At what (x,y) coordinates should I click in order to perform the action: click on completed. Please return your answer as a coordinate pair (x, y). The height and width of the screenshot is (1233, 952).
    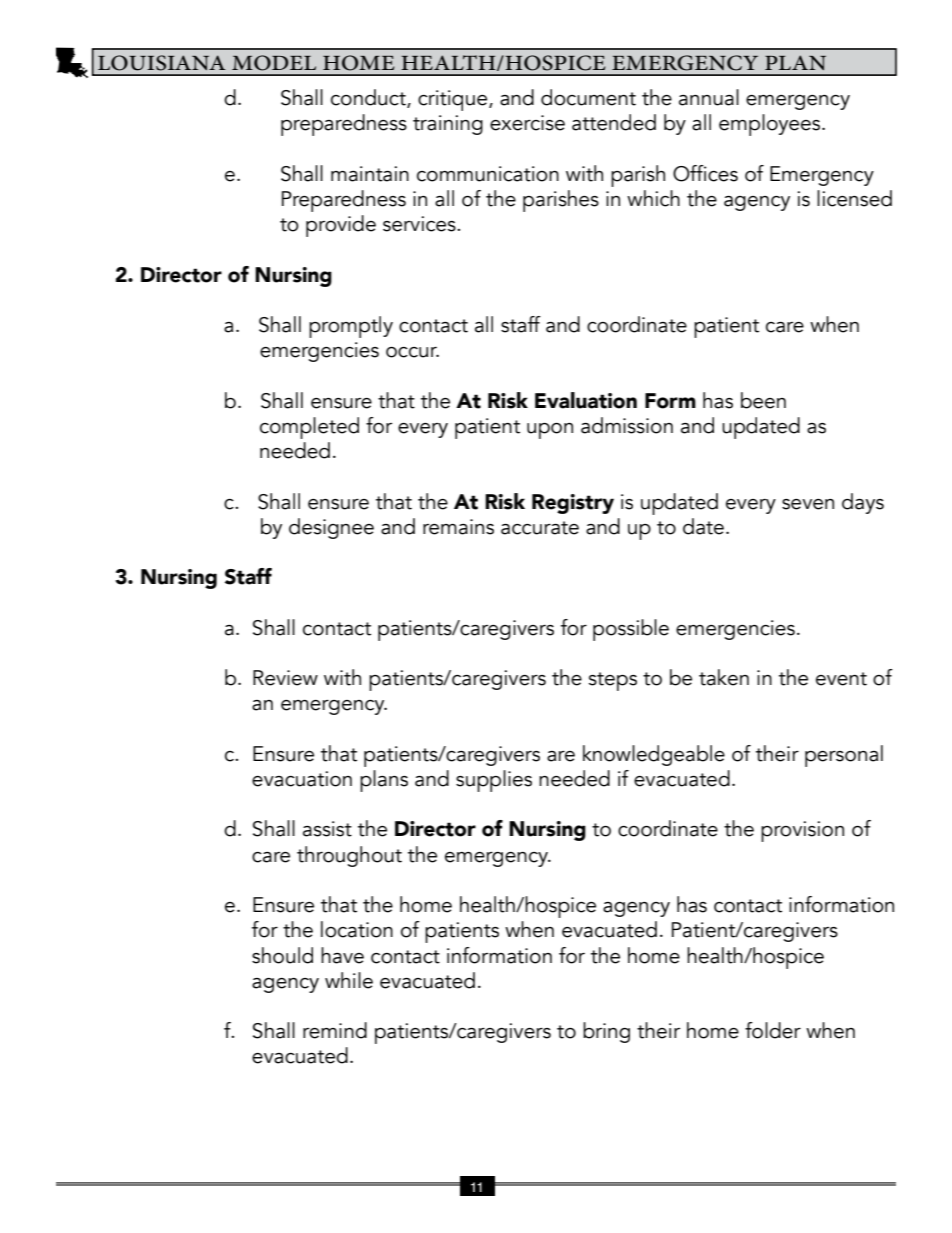
    Looking at the image, I should click on (309, 428).
